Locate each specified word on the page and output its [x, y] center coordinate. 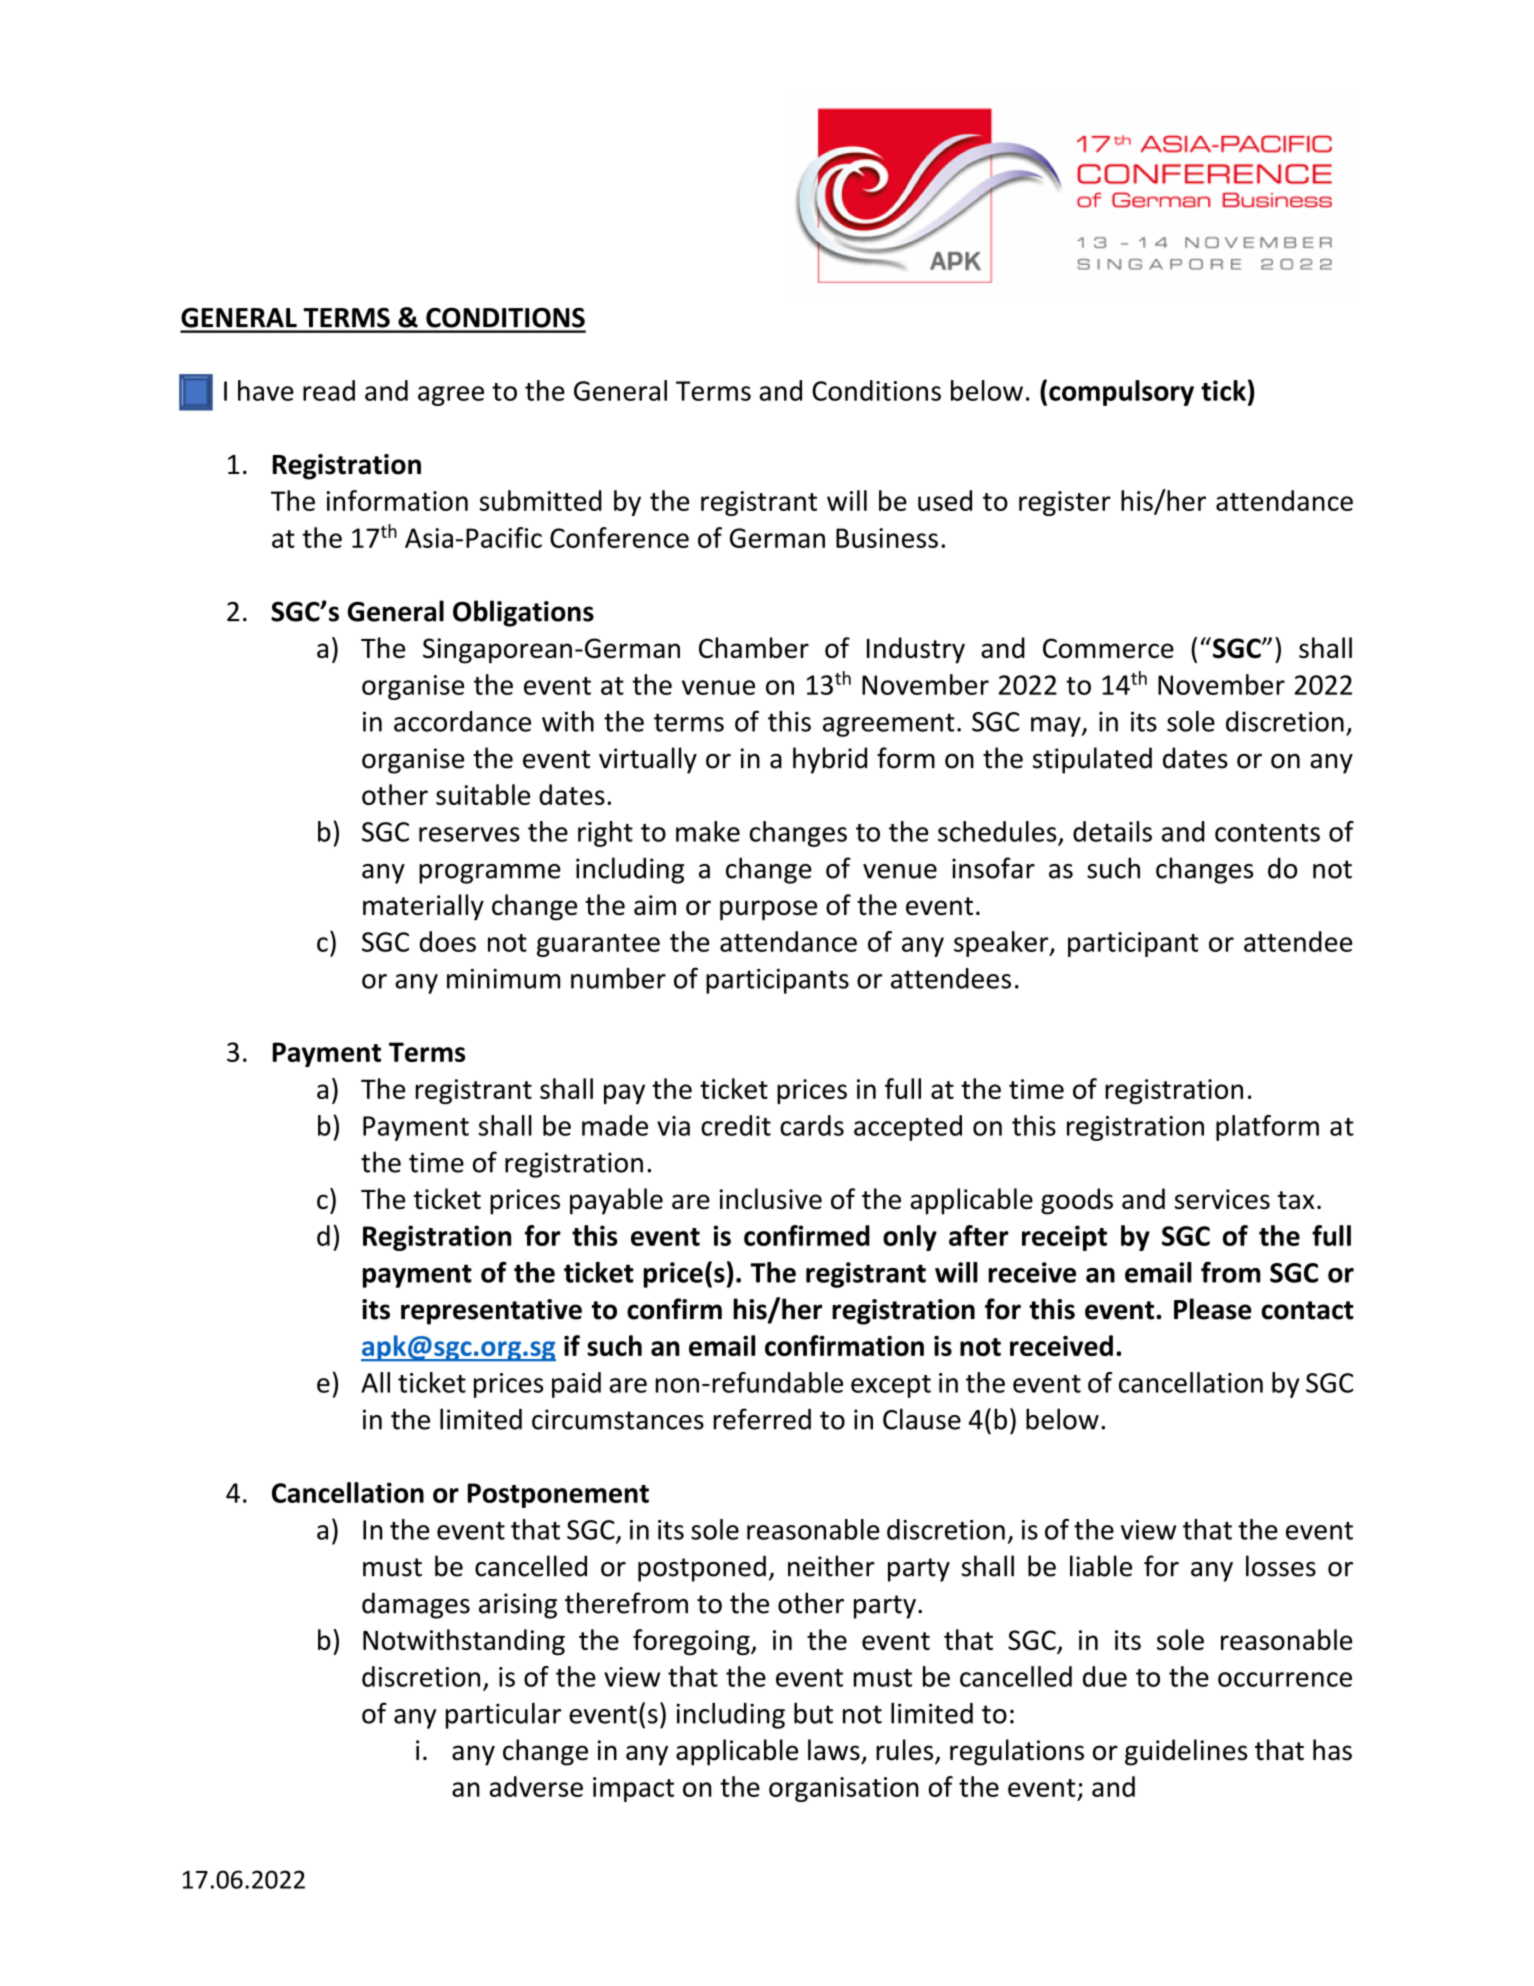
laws [834, 1750]
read [329, 390]
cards [812, 1125]
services [1222, 1199]
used [945, 500]
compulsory [1121, 393]
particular [503, 1715]
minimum [503, 979]
